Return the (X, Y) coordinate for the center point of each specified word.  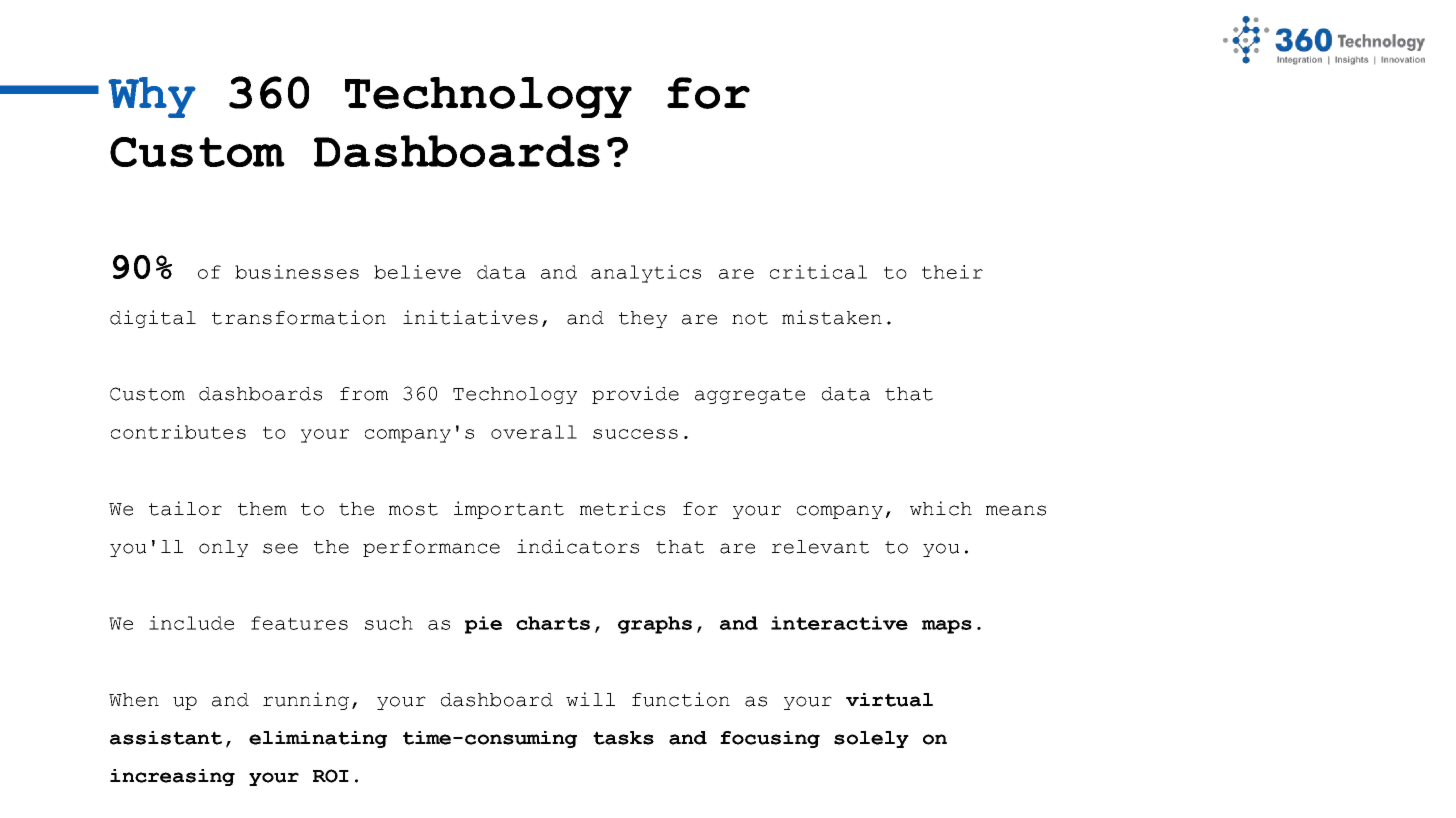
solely (871, 739)
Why (152, 97)
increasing (172, 777)
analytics (646, 274)
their (952, 272)
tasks (623, 738)
